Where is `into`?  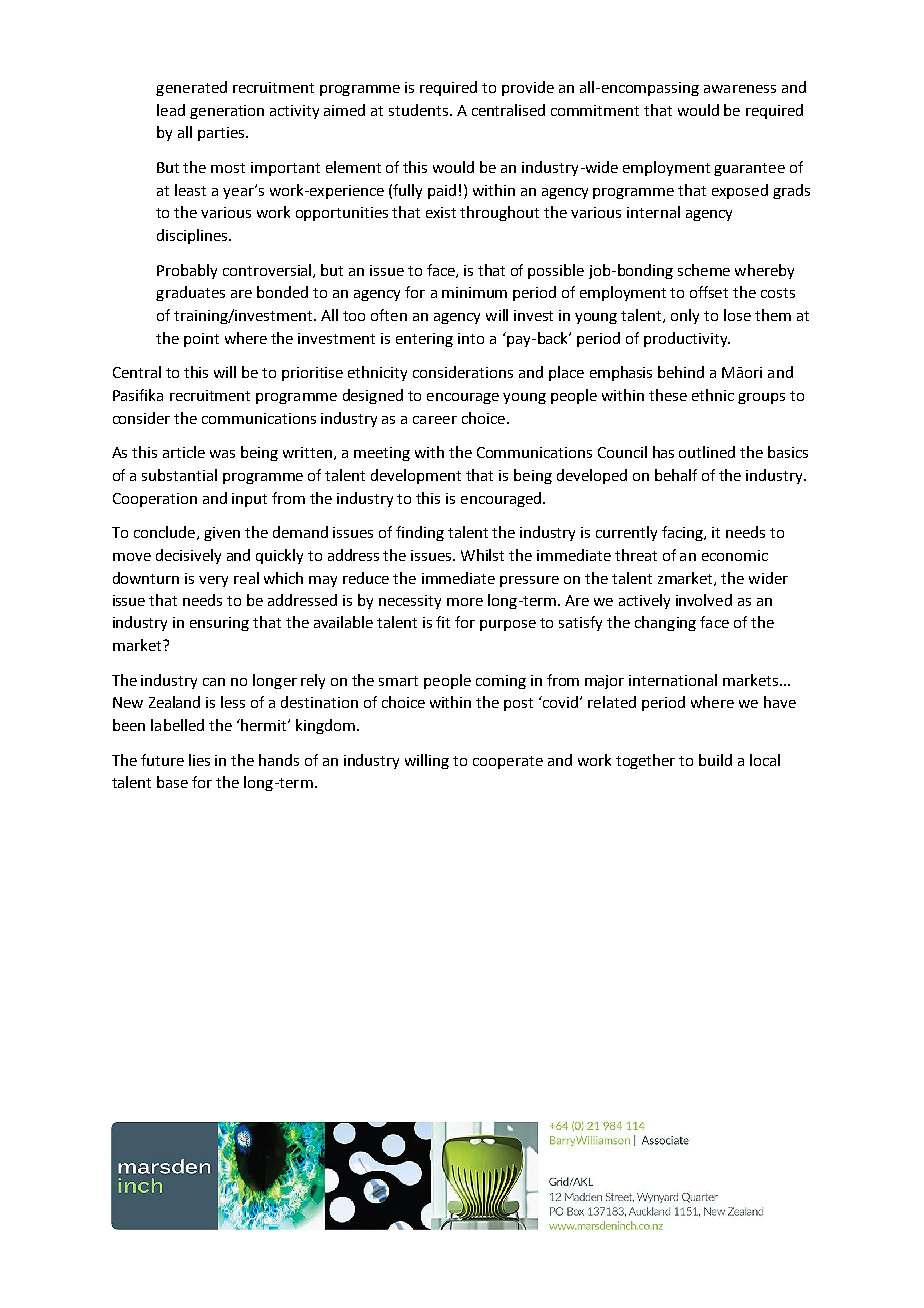 into is located at coordinates (471, 338).
